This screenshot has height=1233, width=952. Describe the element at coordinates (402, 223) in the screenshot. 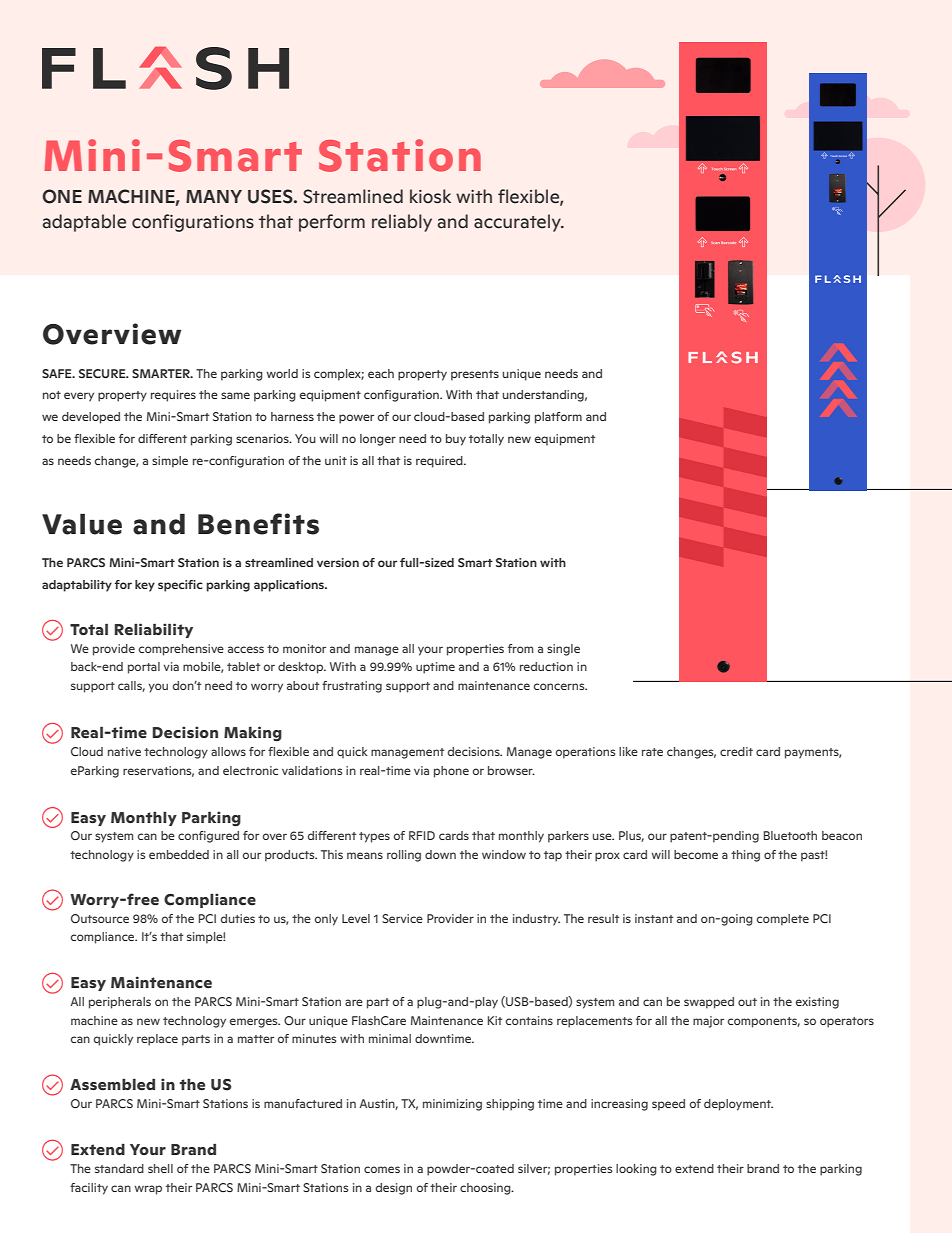

I see `reliably` at that location.
